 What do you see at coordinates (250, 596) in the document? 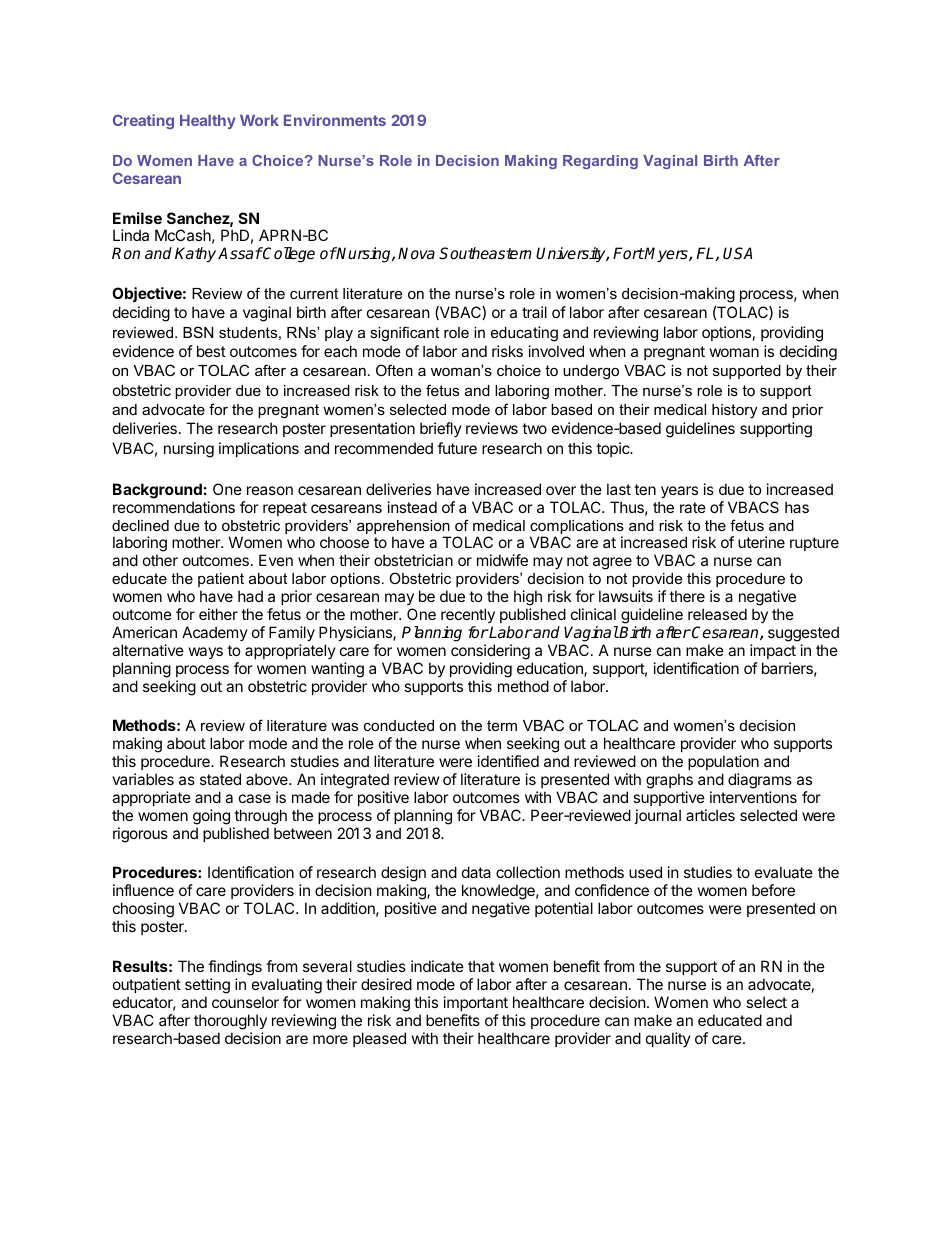
I see `had` at bounding box center [250, 596].
